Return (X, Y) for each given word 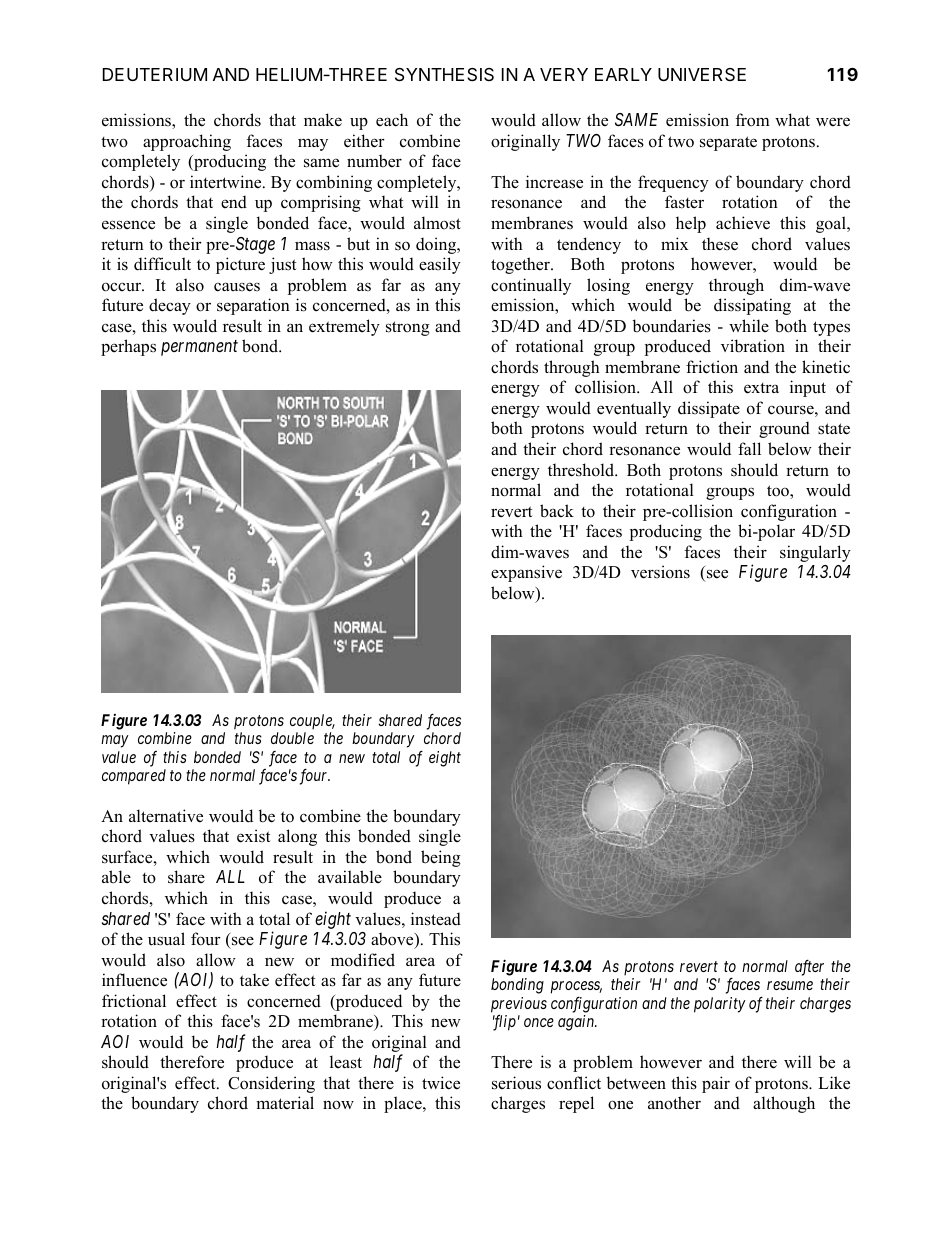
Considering (271, 1084)
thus (248, 738)
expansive (526, 573)
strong (408, 328)
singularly (815, 553)
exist (253, 836)
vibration (753, 346)
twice (441, 1083)
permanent (199, 348)
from (752, 120)
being (441, 858)
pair (716, 1084)
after (809, 967)
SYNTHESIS (444, 75)
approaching (187, 142)
